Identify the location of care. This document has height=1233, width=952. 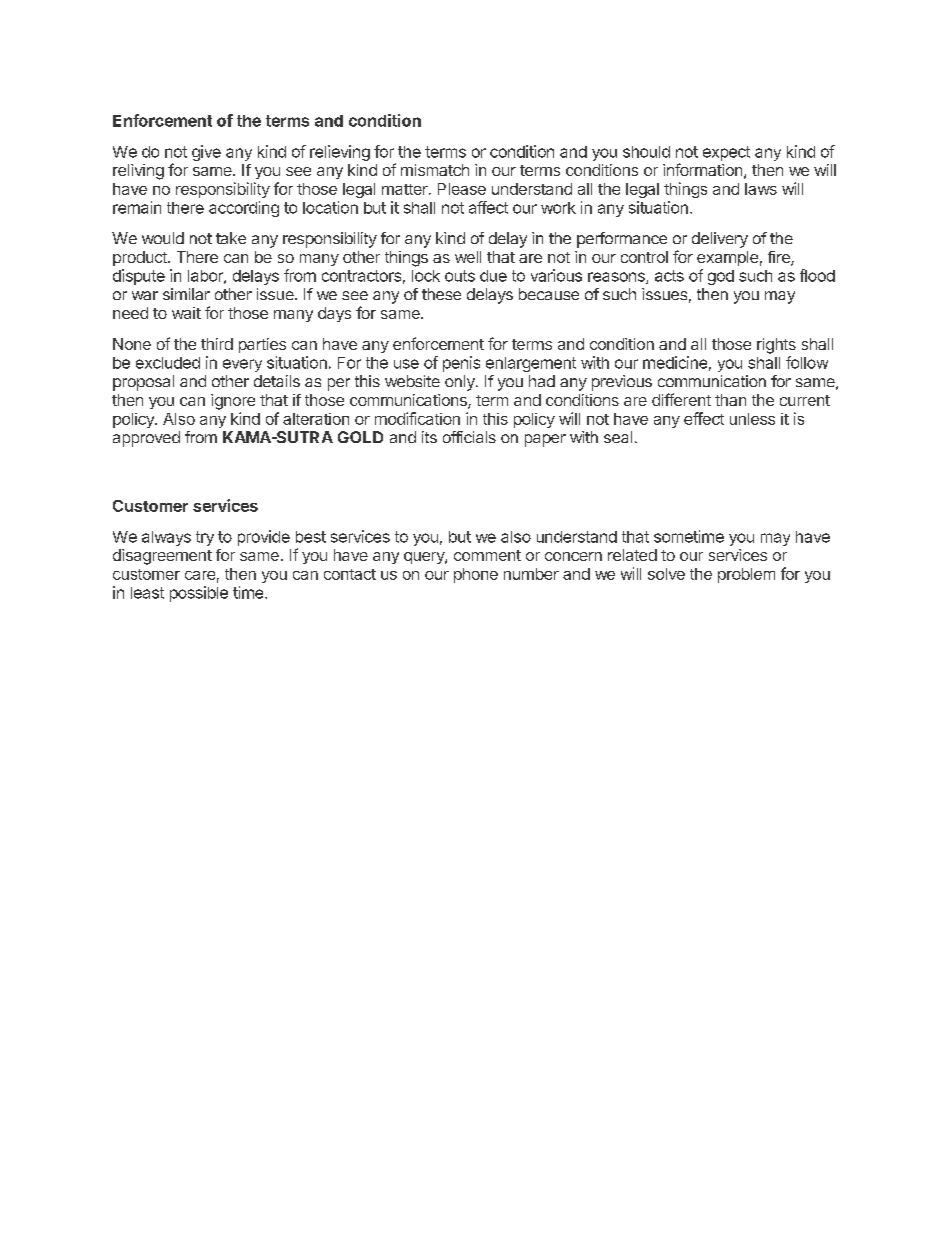
(200, 575).
